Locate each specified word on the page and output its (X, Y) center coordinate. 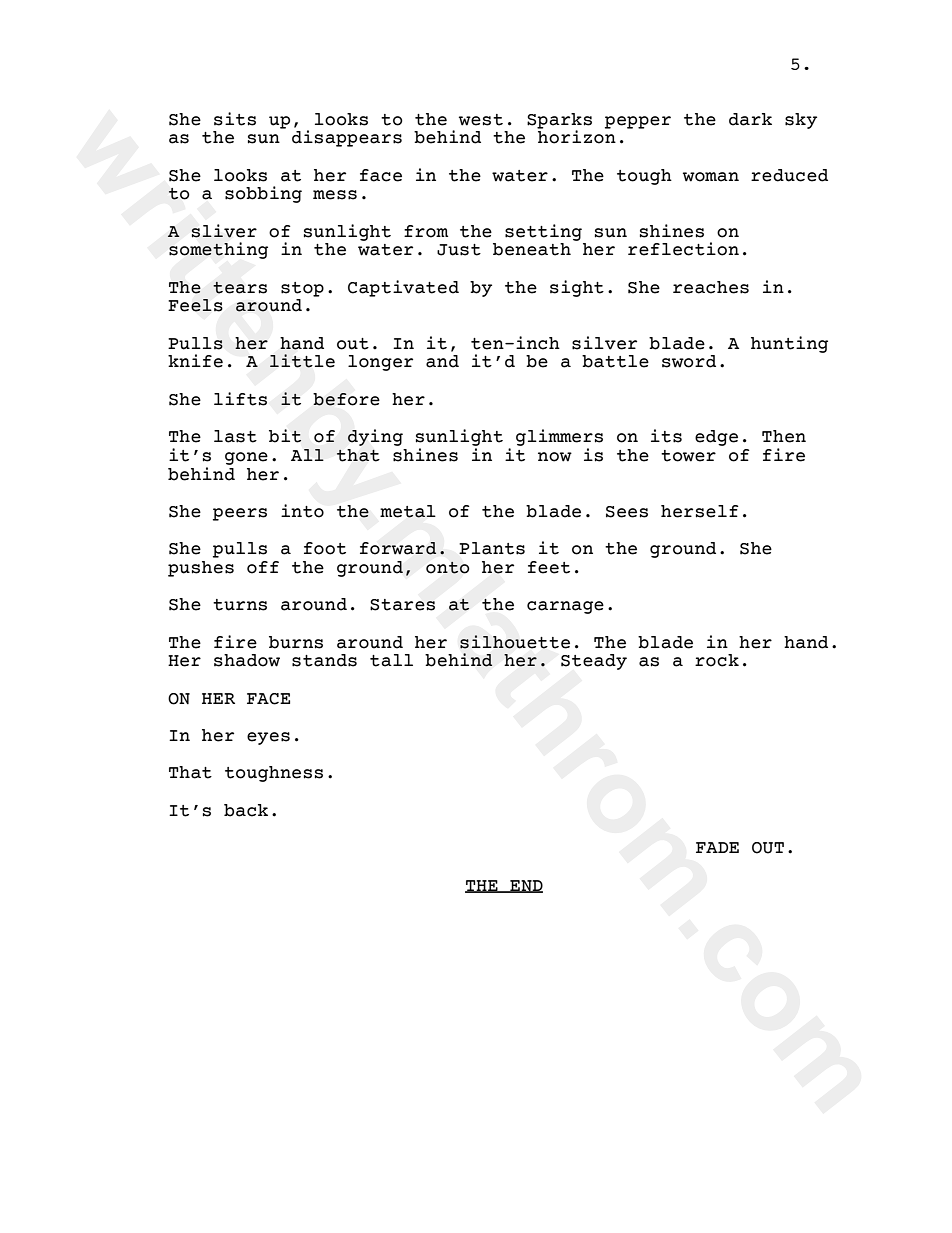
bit (285, 436)
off (263, 567)
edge (716, 438)
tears (240, 288)
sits (235, 119)
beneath (532, 249)
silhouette (515, 642)
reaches (711, 287)
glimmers (559, 437)
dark (750, 119)
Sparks (559, 122)
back (246, 810)
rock (717, 660)
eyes (268, 738)
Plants (492, 548)
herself (700, 511)
